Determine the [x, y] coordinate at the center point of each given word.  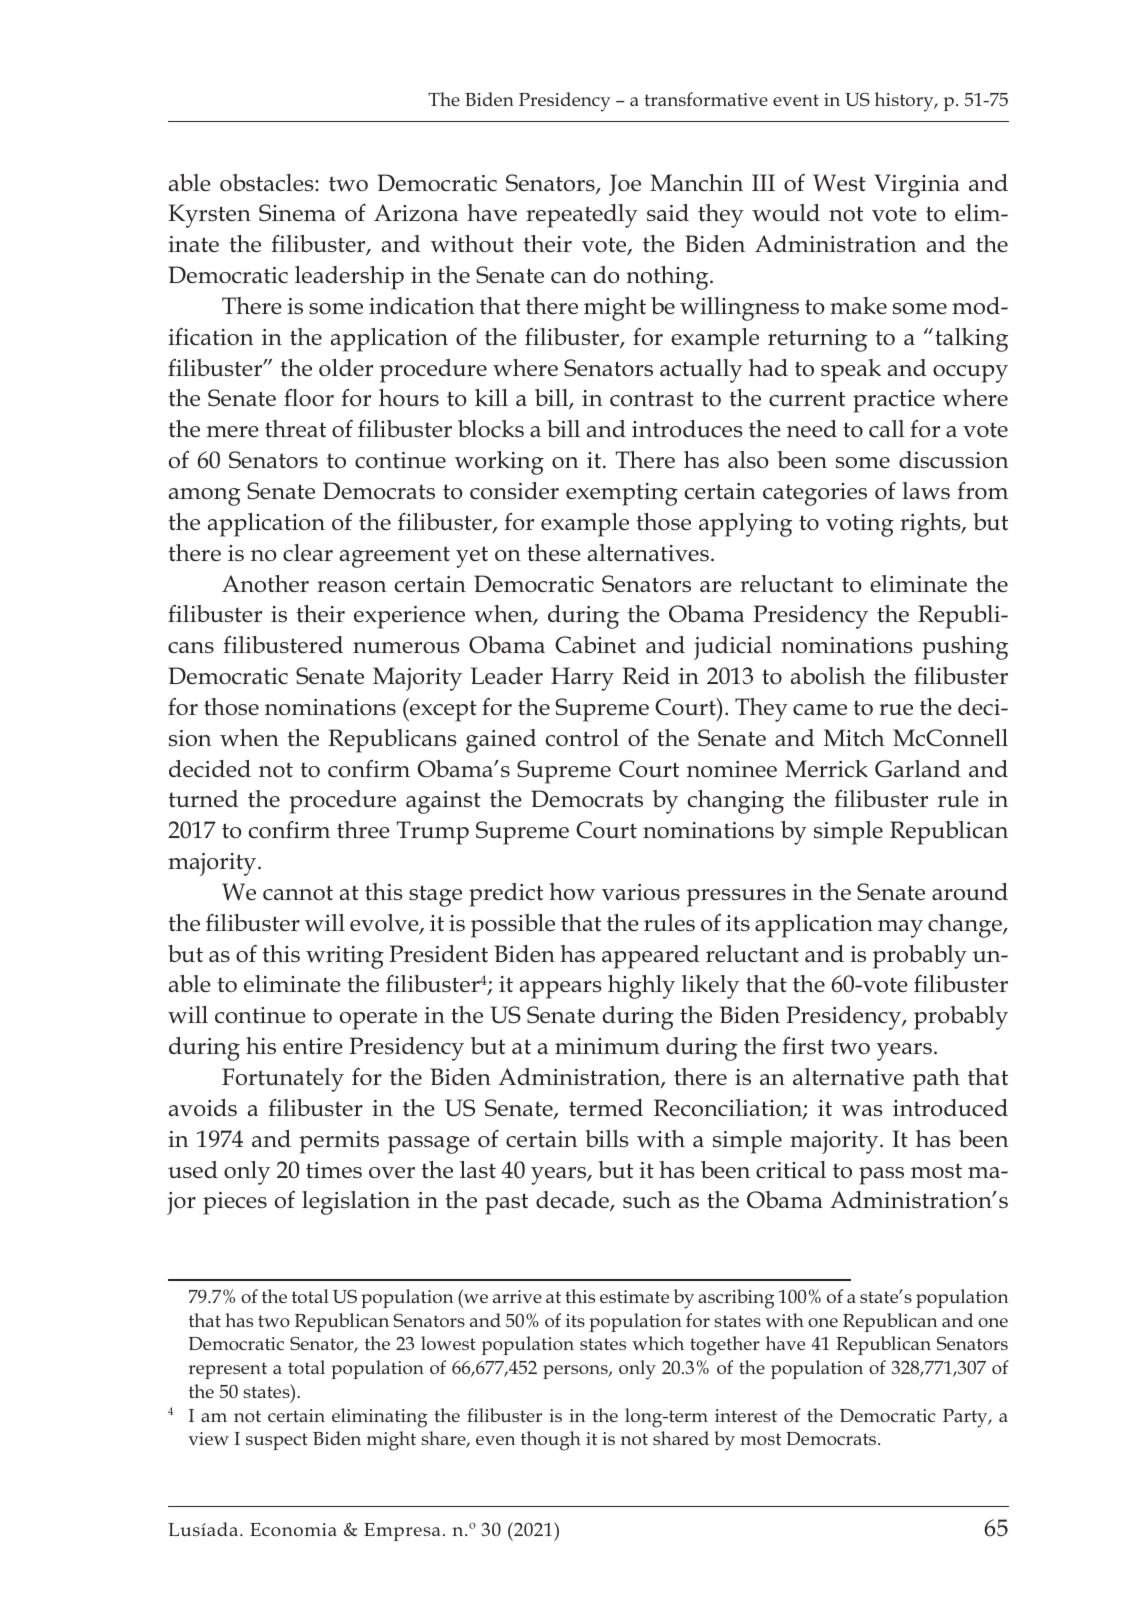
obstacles [268, 182]
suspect [277, 1441]
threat [295, 428]
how [572, 892]
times [334, 1170]
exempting [622, 494]
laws [926, 490]
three [363, 829]
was [862, 1110]
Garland [918, 769]
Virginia [917, 186]
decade [573, 1201]
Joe [625, 185]
